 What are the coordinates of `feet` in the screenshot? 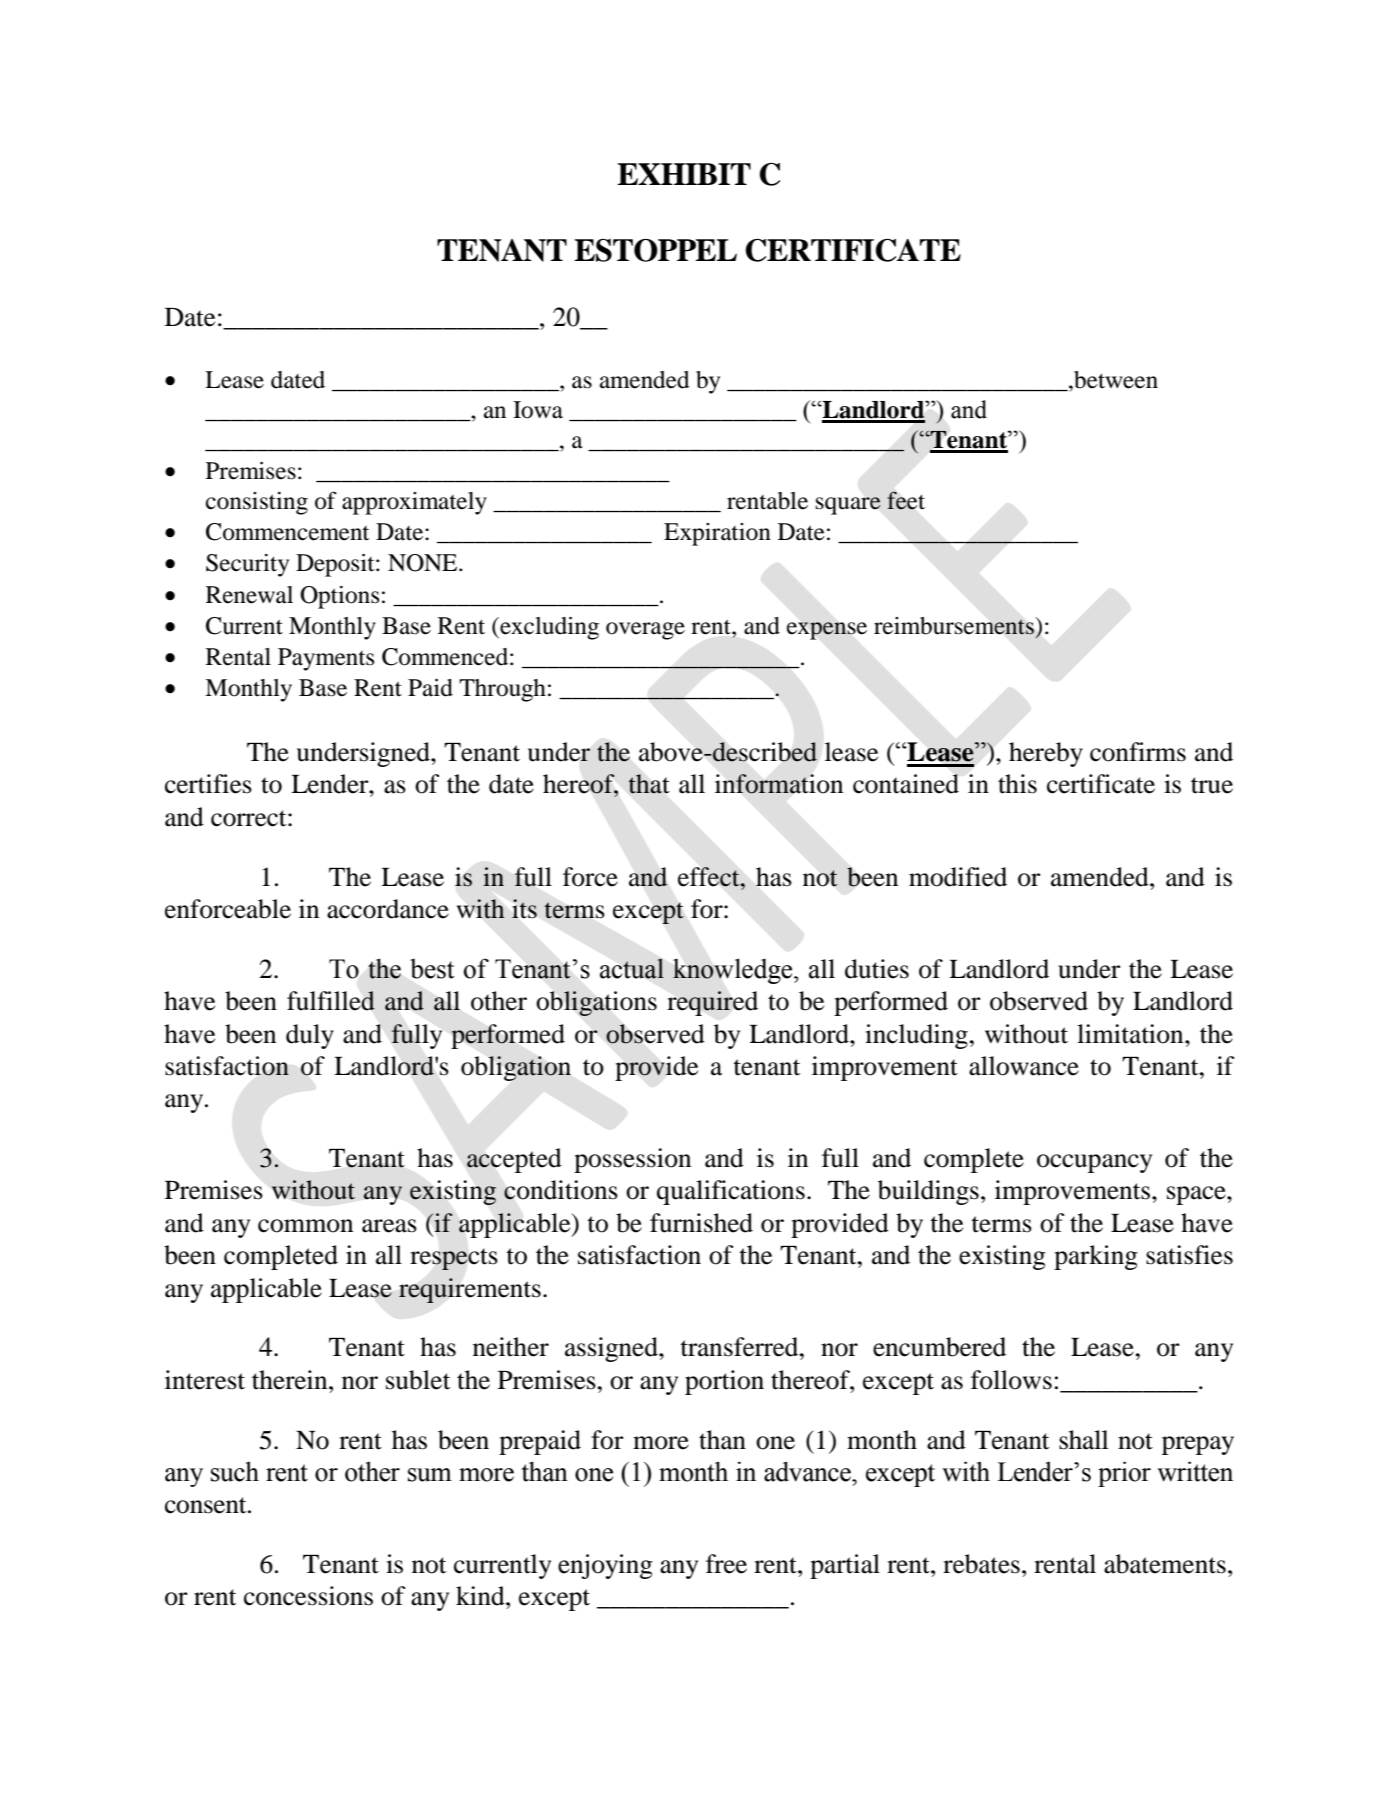 It's located at (906, 500).
